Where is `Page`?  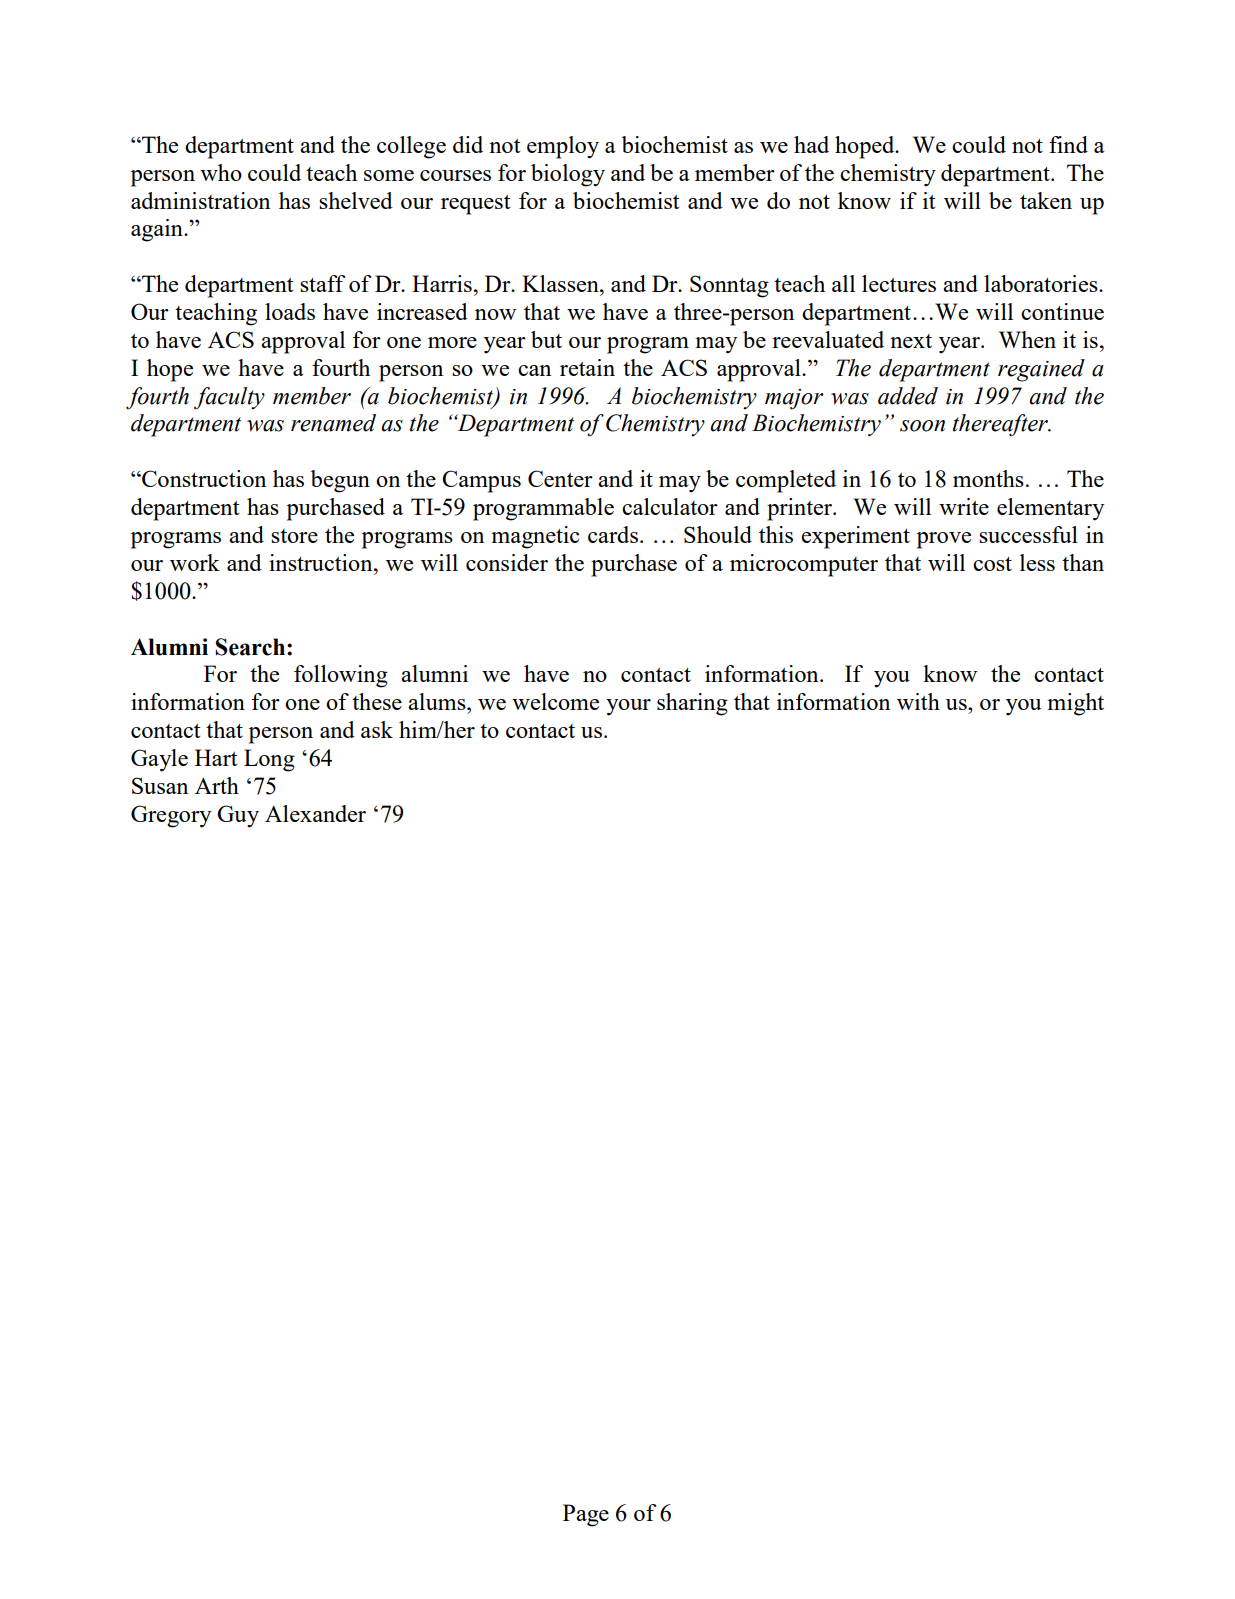 Page is located at coordinates (586, 1515).
